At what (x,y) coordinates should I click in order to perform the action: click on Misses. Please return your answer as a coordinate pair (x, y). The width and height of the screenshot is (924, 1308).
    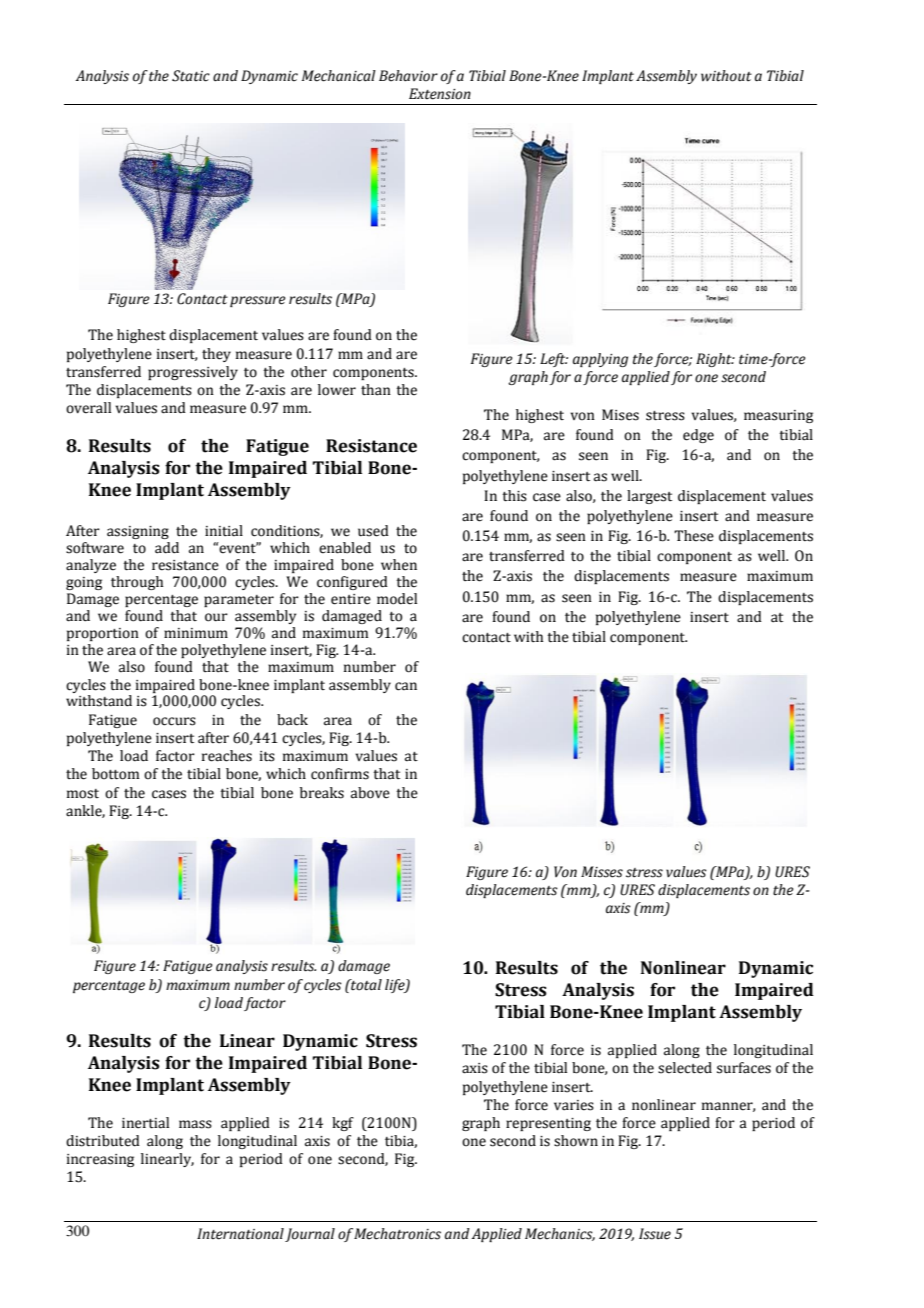
    Looking at the image, I should click on (602, 872).
